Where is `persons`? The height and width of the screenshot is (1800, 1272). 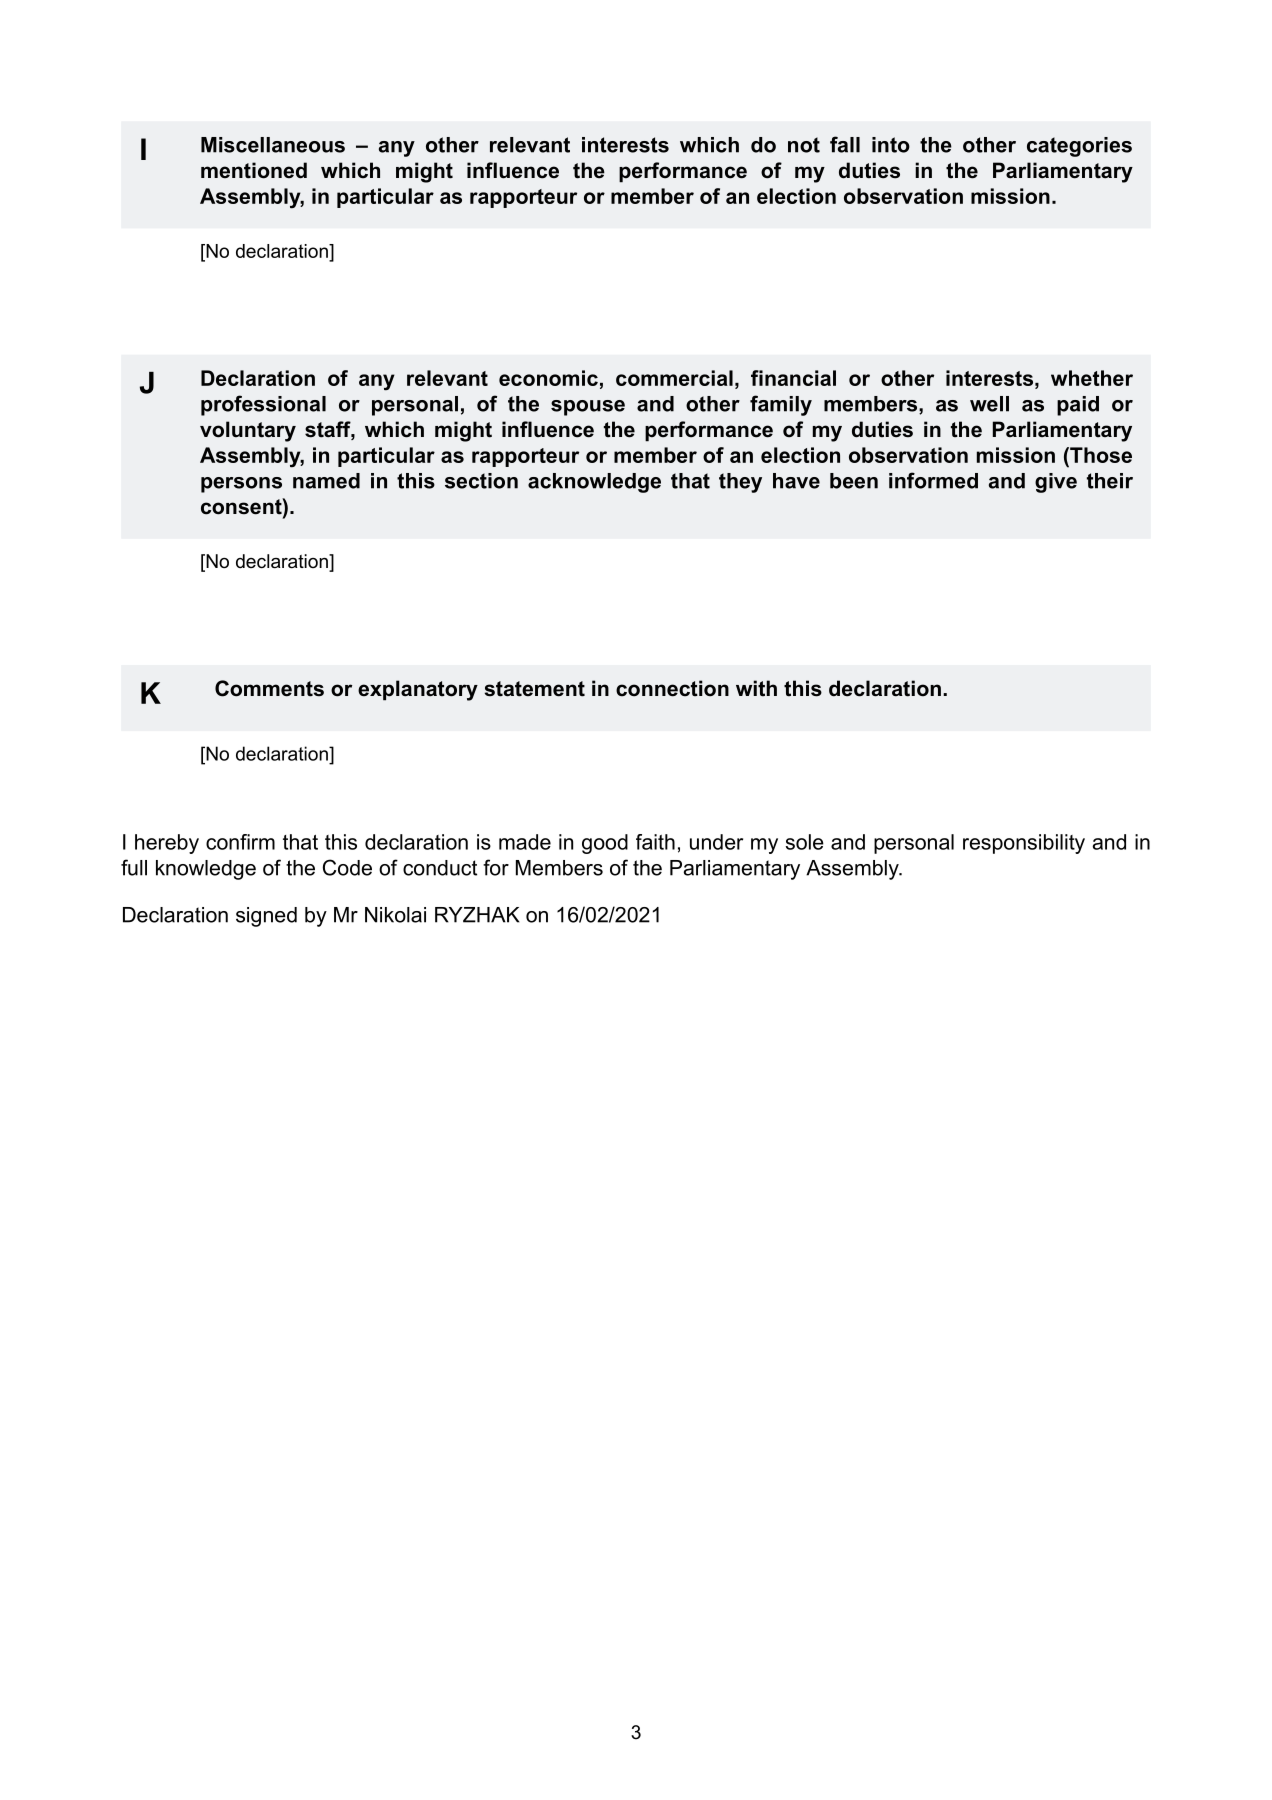 persons is located at coordinates (241, 485).
